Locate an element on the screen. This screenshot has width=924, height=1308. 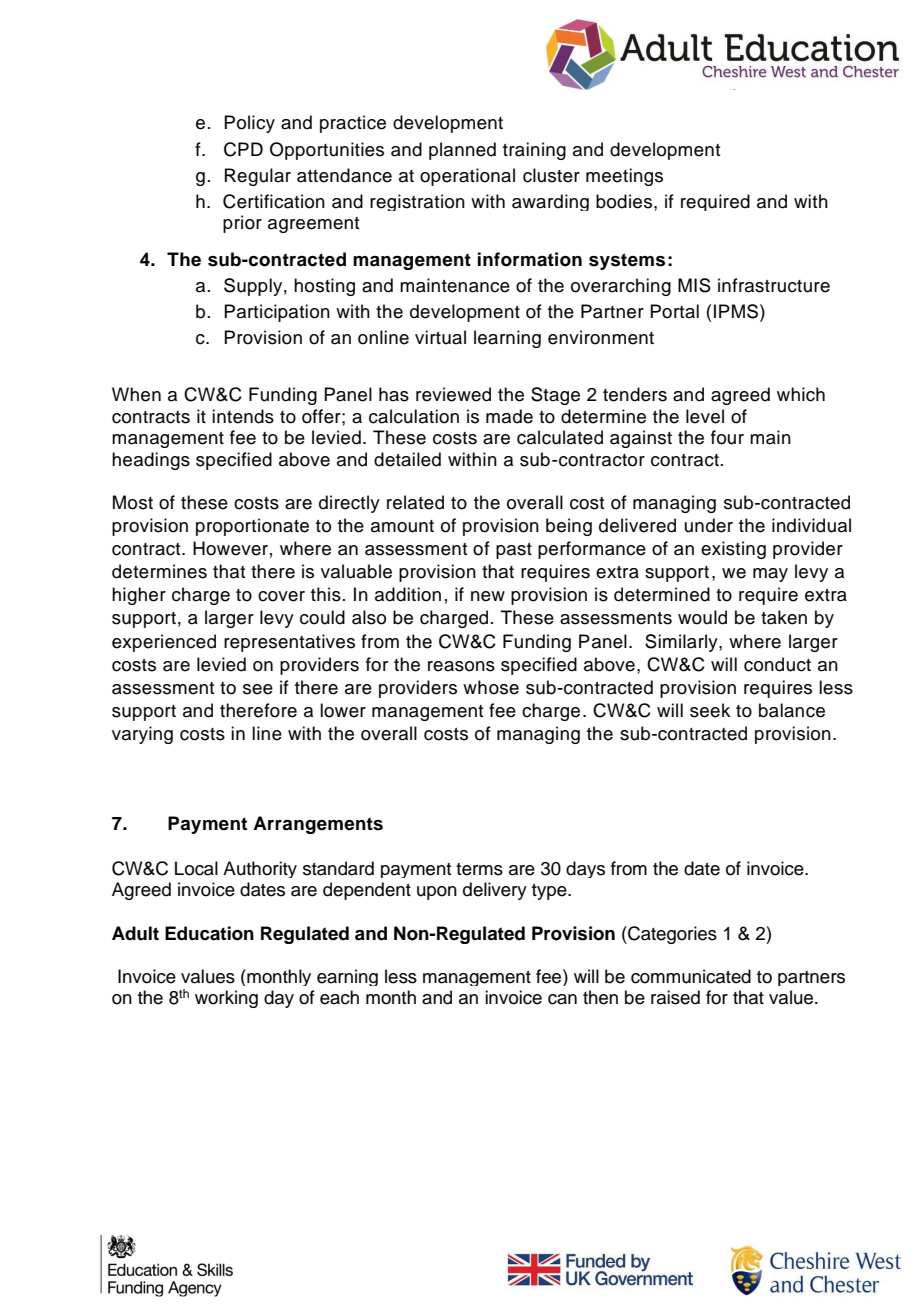
meetings is located at coordinates (624, 177).
